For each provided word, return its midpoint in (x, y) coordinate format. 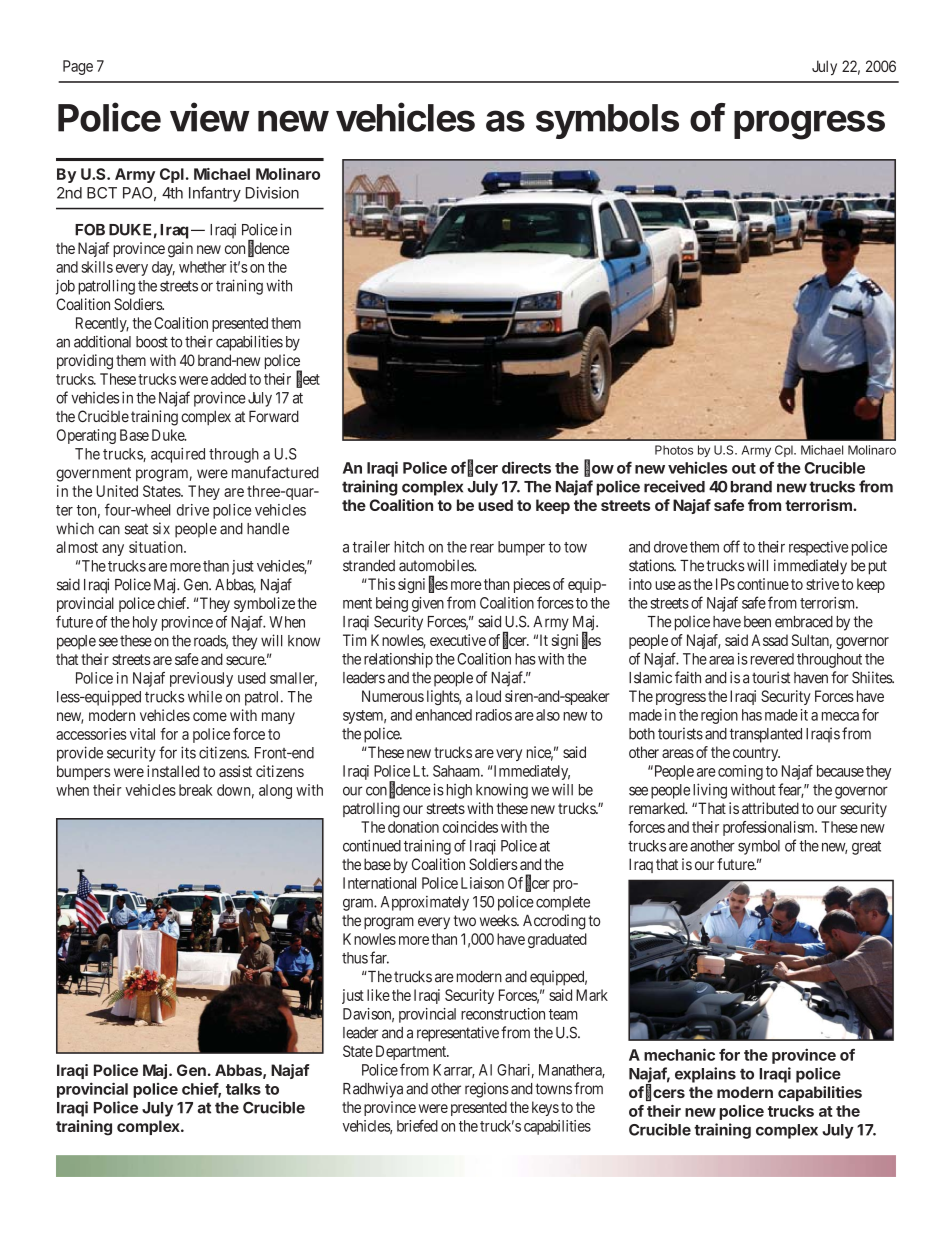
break (196, 790)
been (757, 622)
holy (145, 623)
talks (243, 1089)
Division (272, 193)
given (428, 604)
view (209, 117)
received (674, 486)
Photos (674, 450)
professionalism (770, 828)
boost (152, 342)
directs (526, 467)
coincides (470, 827)
